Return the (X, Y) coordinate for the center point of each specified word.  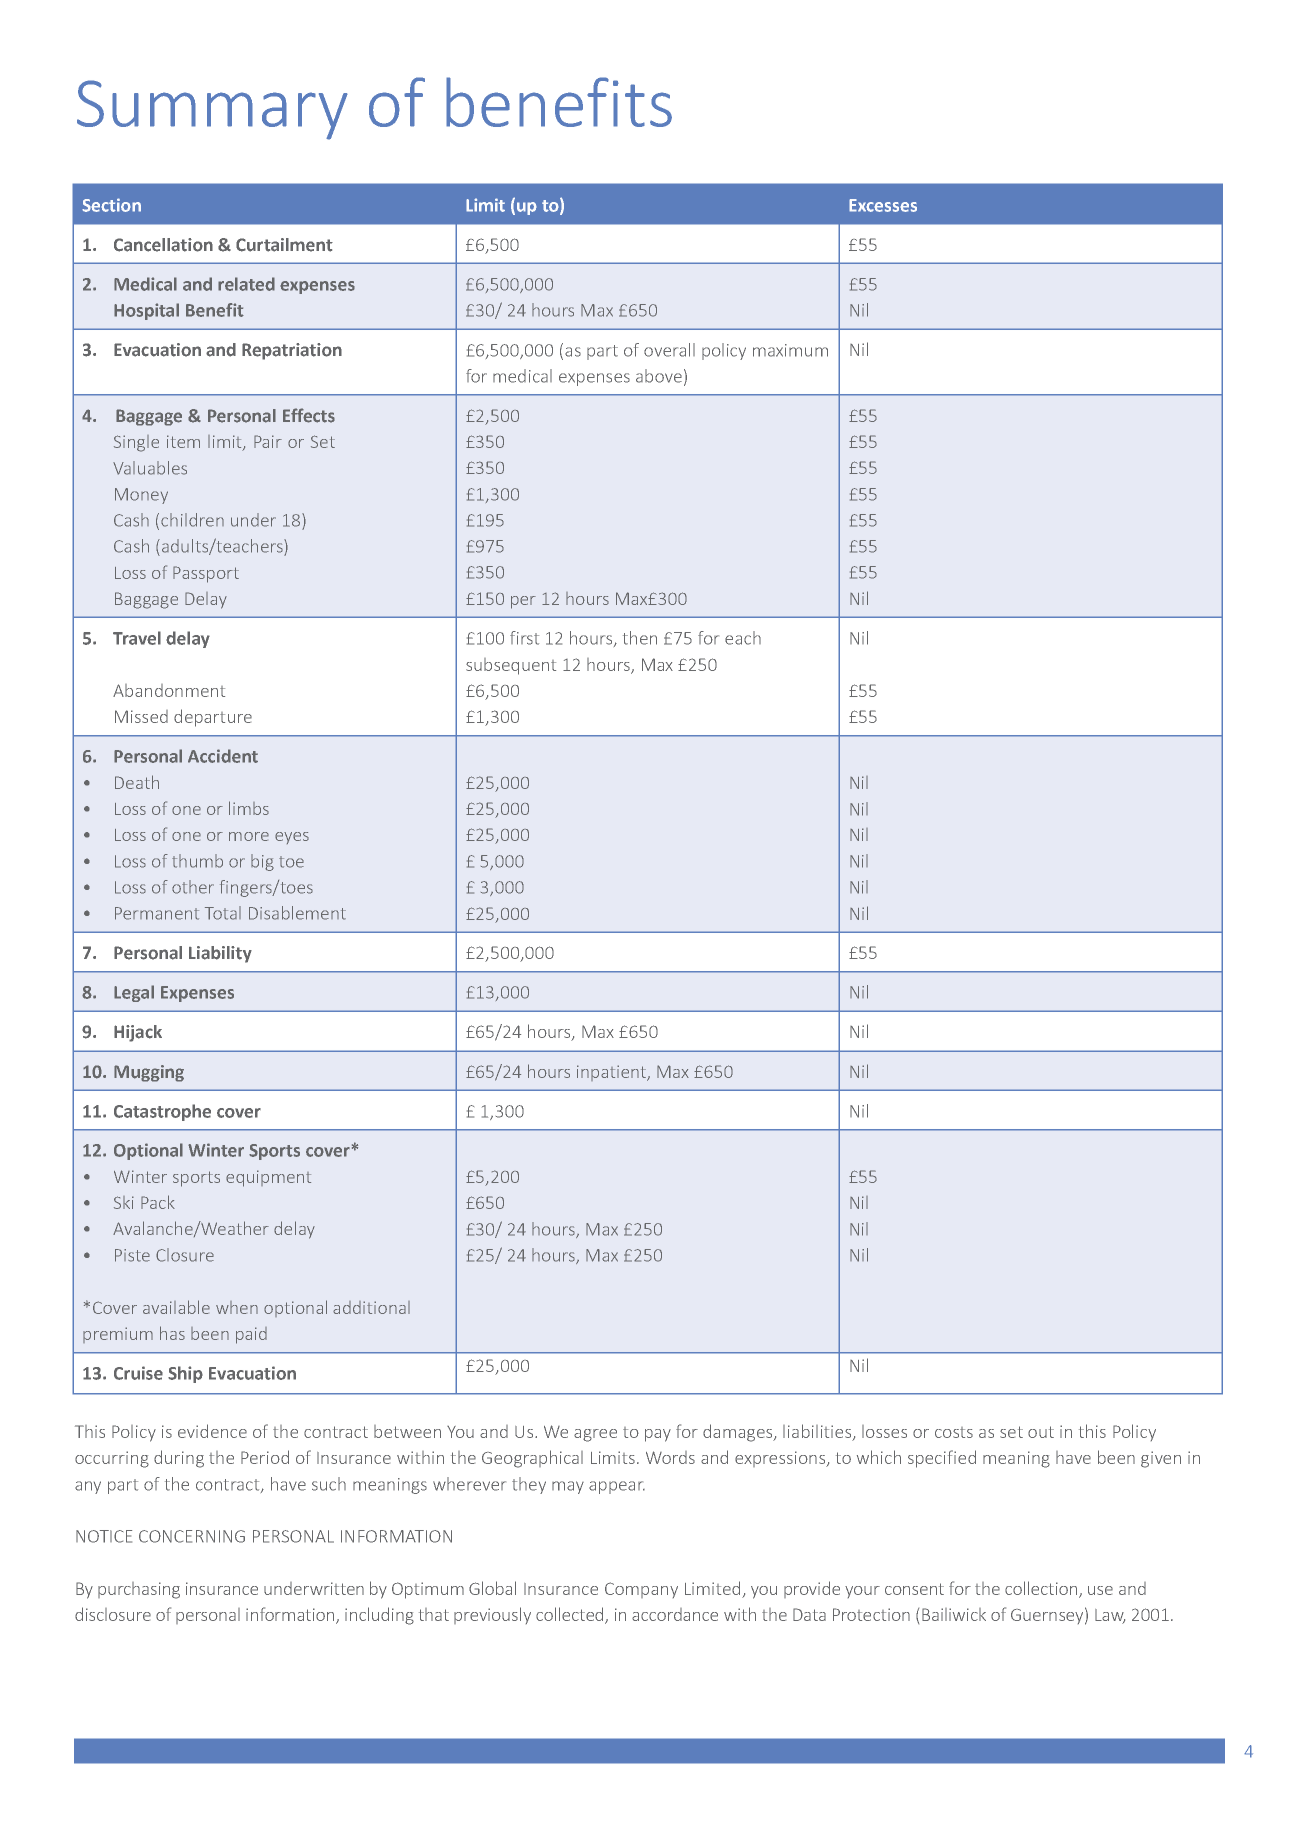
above (659, 376)
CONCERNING (192, 1536)
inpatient (612, 1073)
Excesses (883, 205)
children (192, 520)
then (640, 638)
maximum (790, 350)
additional (371, 1307)
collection (1042, 1589)
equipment (268, 1178)
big (262, 862)
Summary (212, 110)
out (1041, 1432)
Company (641, 1590)
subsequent (511, 666)
